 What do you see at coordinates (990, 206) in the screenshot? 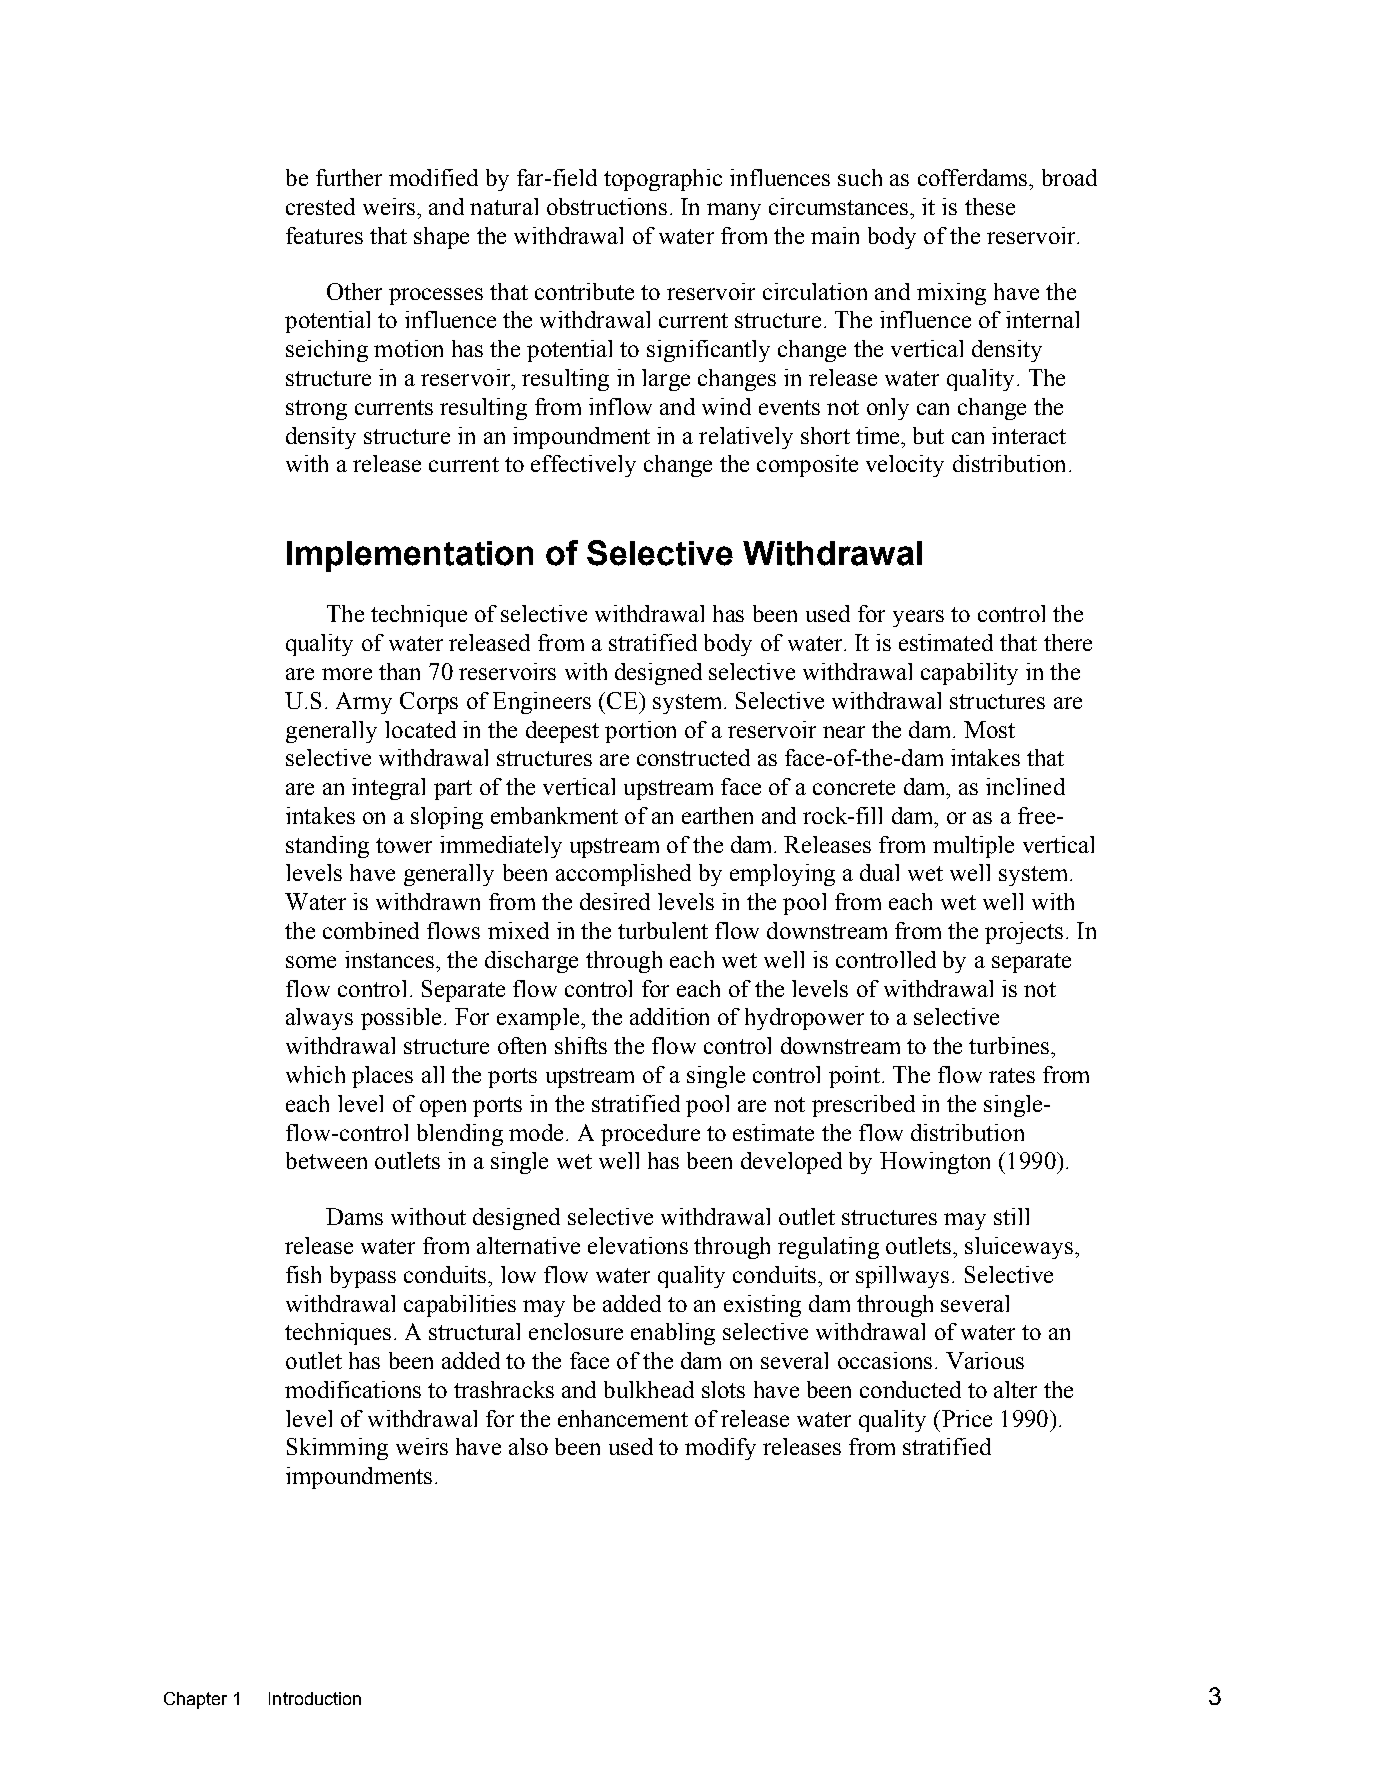
I see `these` at bounding box center [990, 206].
